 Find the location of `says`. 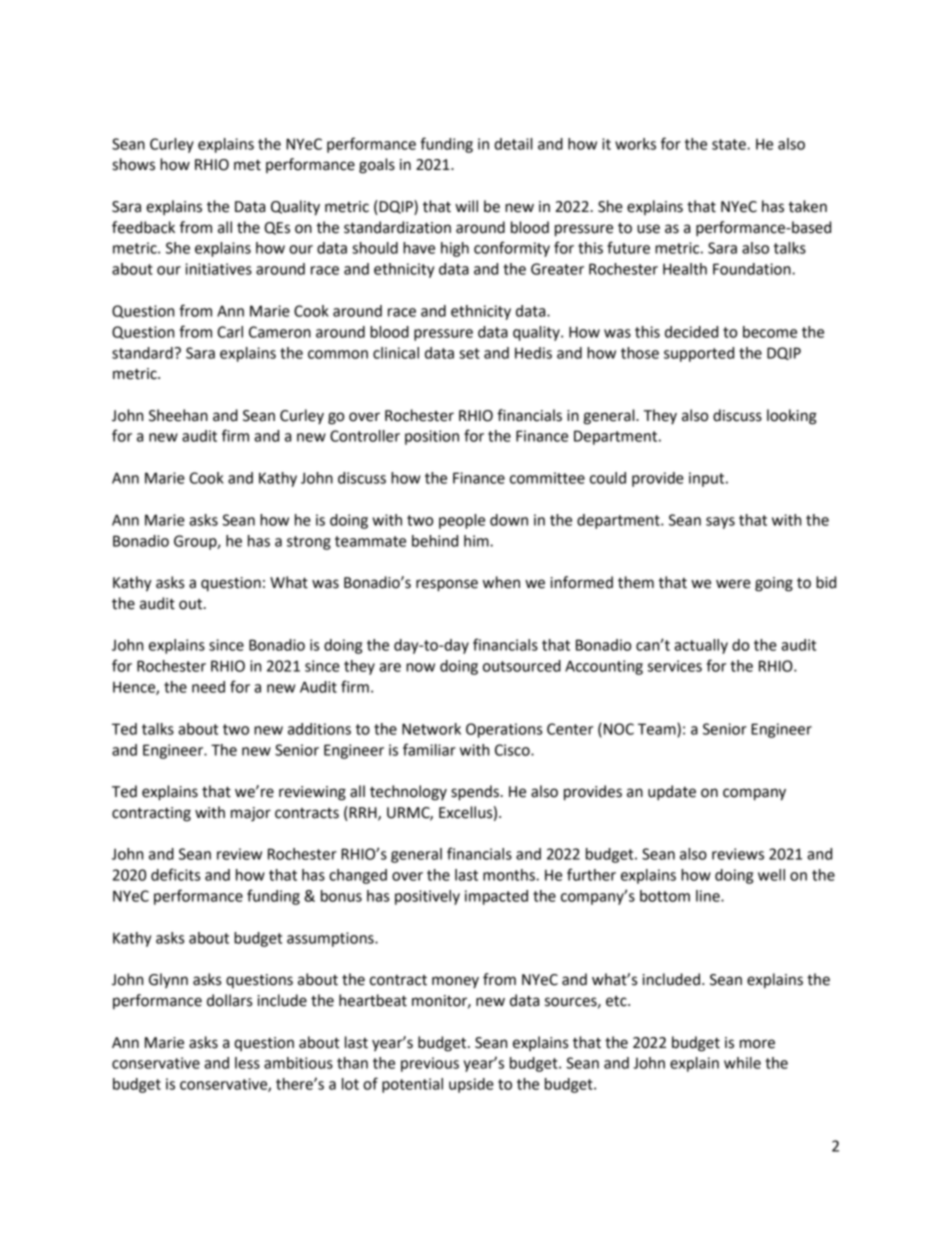

says is located at coordinates (720, 523).
